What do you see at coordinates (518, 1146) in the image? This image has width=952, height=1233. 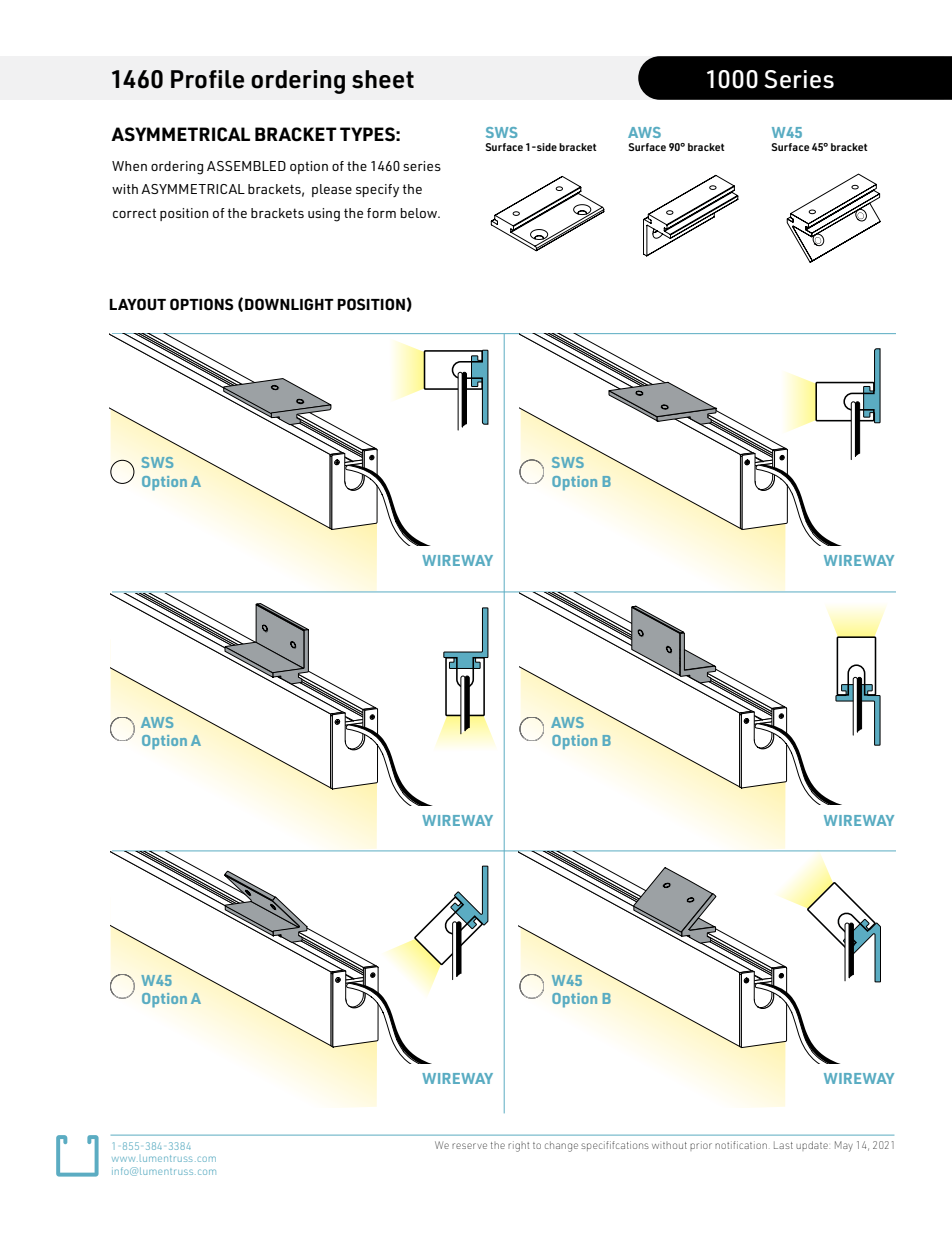 I see `right` at bounding box center [518, 1146].
